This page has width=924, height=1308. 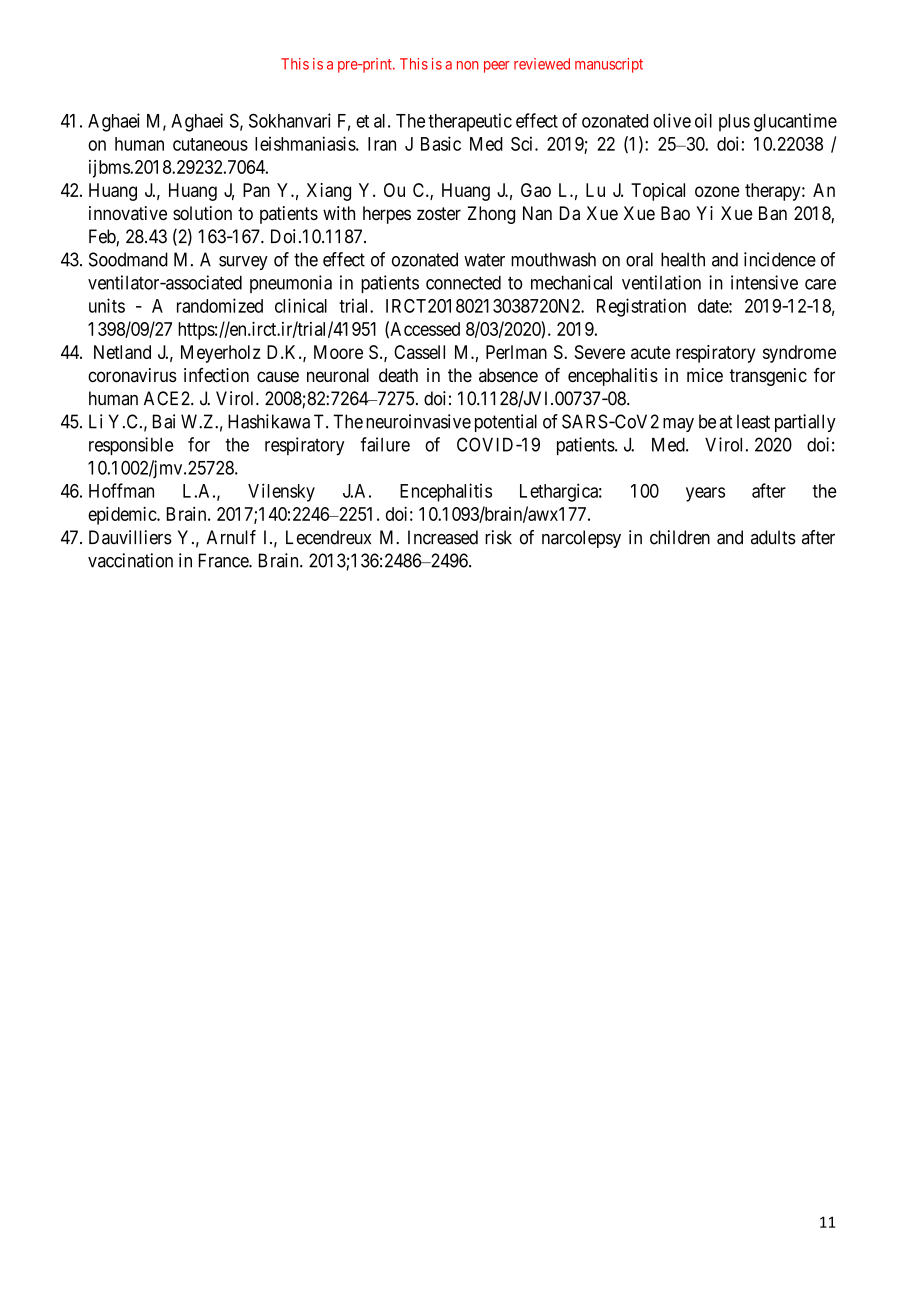 I want to click on infection, so click(x=216, y=375).
